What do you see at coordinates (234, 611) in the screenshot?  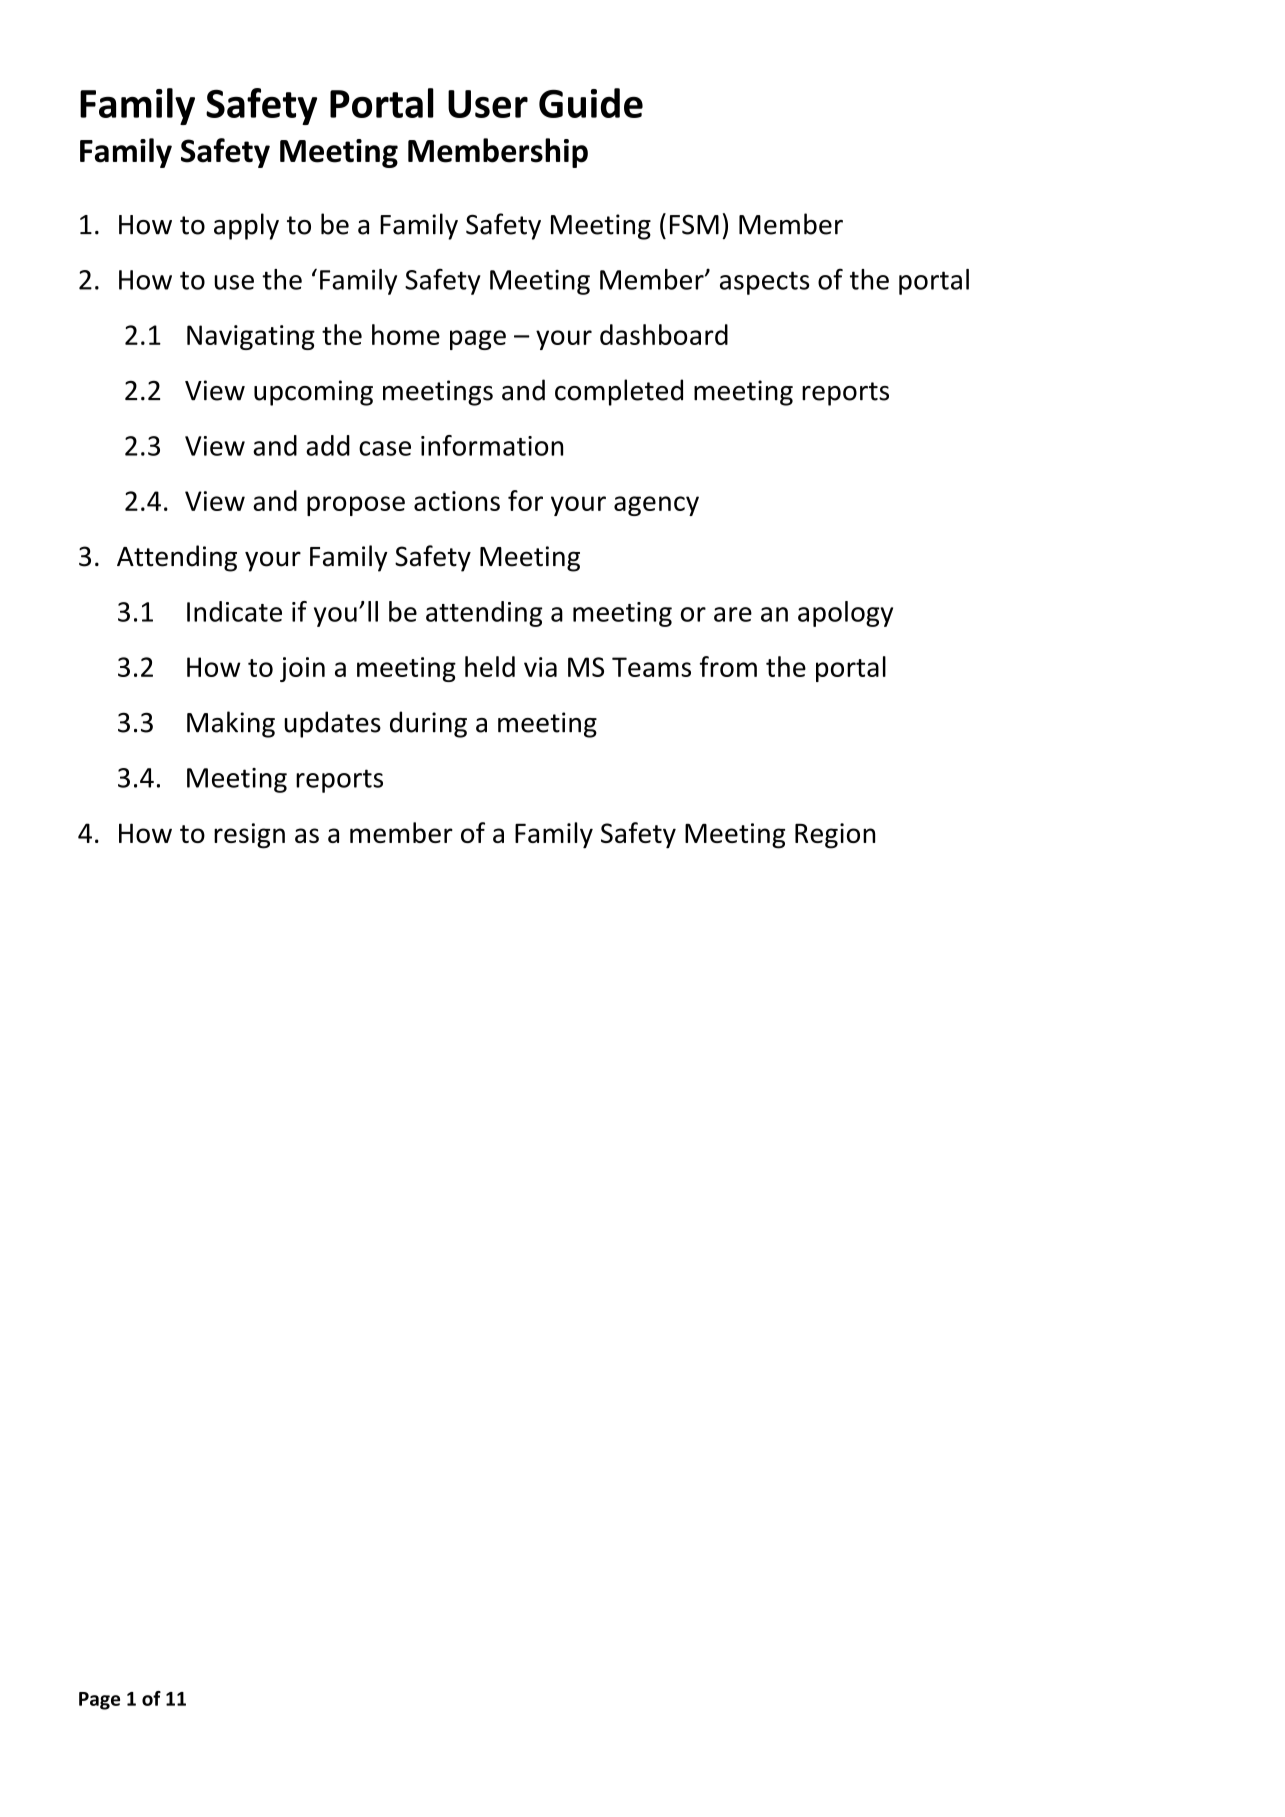 I see `Indicate` at bounding box center [234, 611].
